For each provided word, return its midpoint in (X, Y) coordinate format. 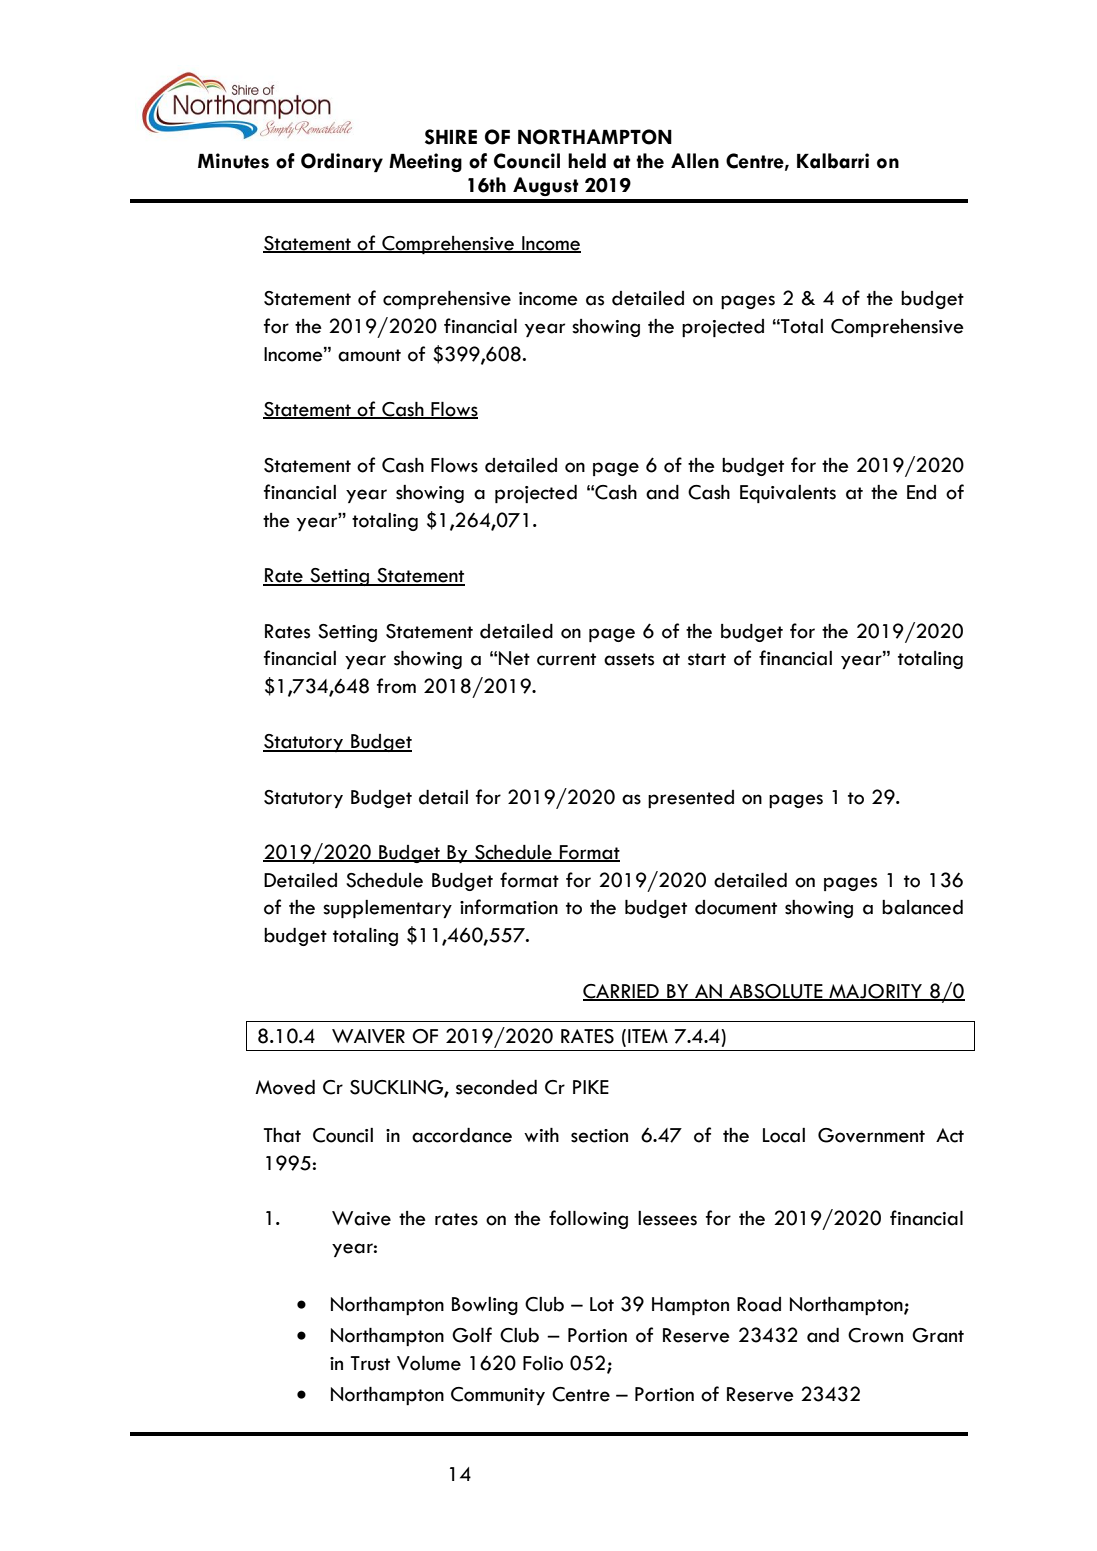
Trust (370, 1363)
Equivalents (788, 494)
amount (369, 355)
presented (691, 799)
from (396, 686)
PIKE (591, 1087)
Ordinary (342, 162)
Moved (285, 1087)
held (587, 161)
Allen (695, 161)
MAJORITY (876, 992)
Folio (543, 1363)
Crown (875, 1335)
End (921, 492)
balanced (922, 907)
